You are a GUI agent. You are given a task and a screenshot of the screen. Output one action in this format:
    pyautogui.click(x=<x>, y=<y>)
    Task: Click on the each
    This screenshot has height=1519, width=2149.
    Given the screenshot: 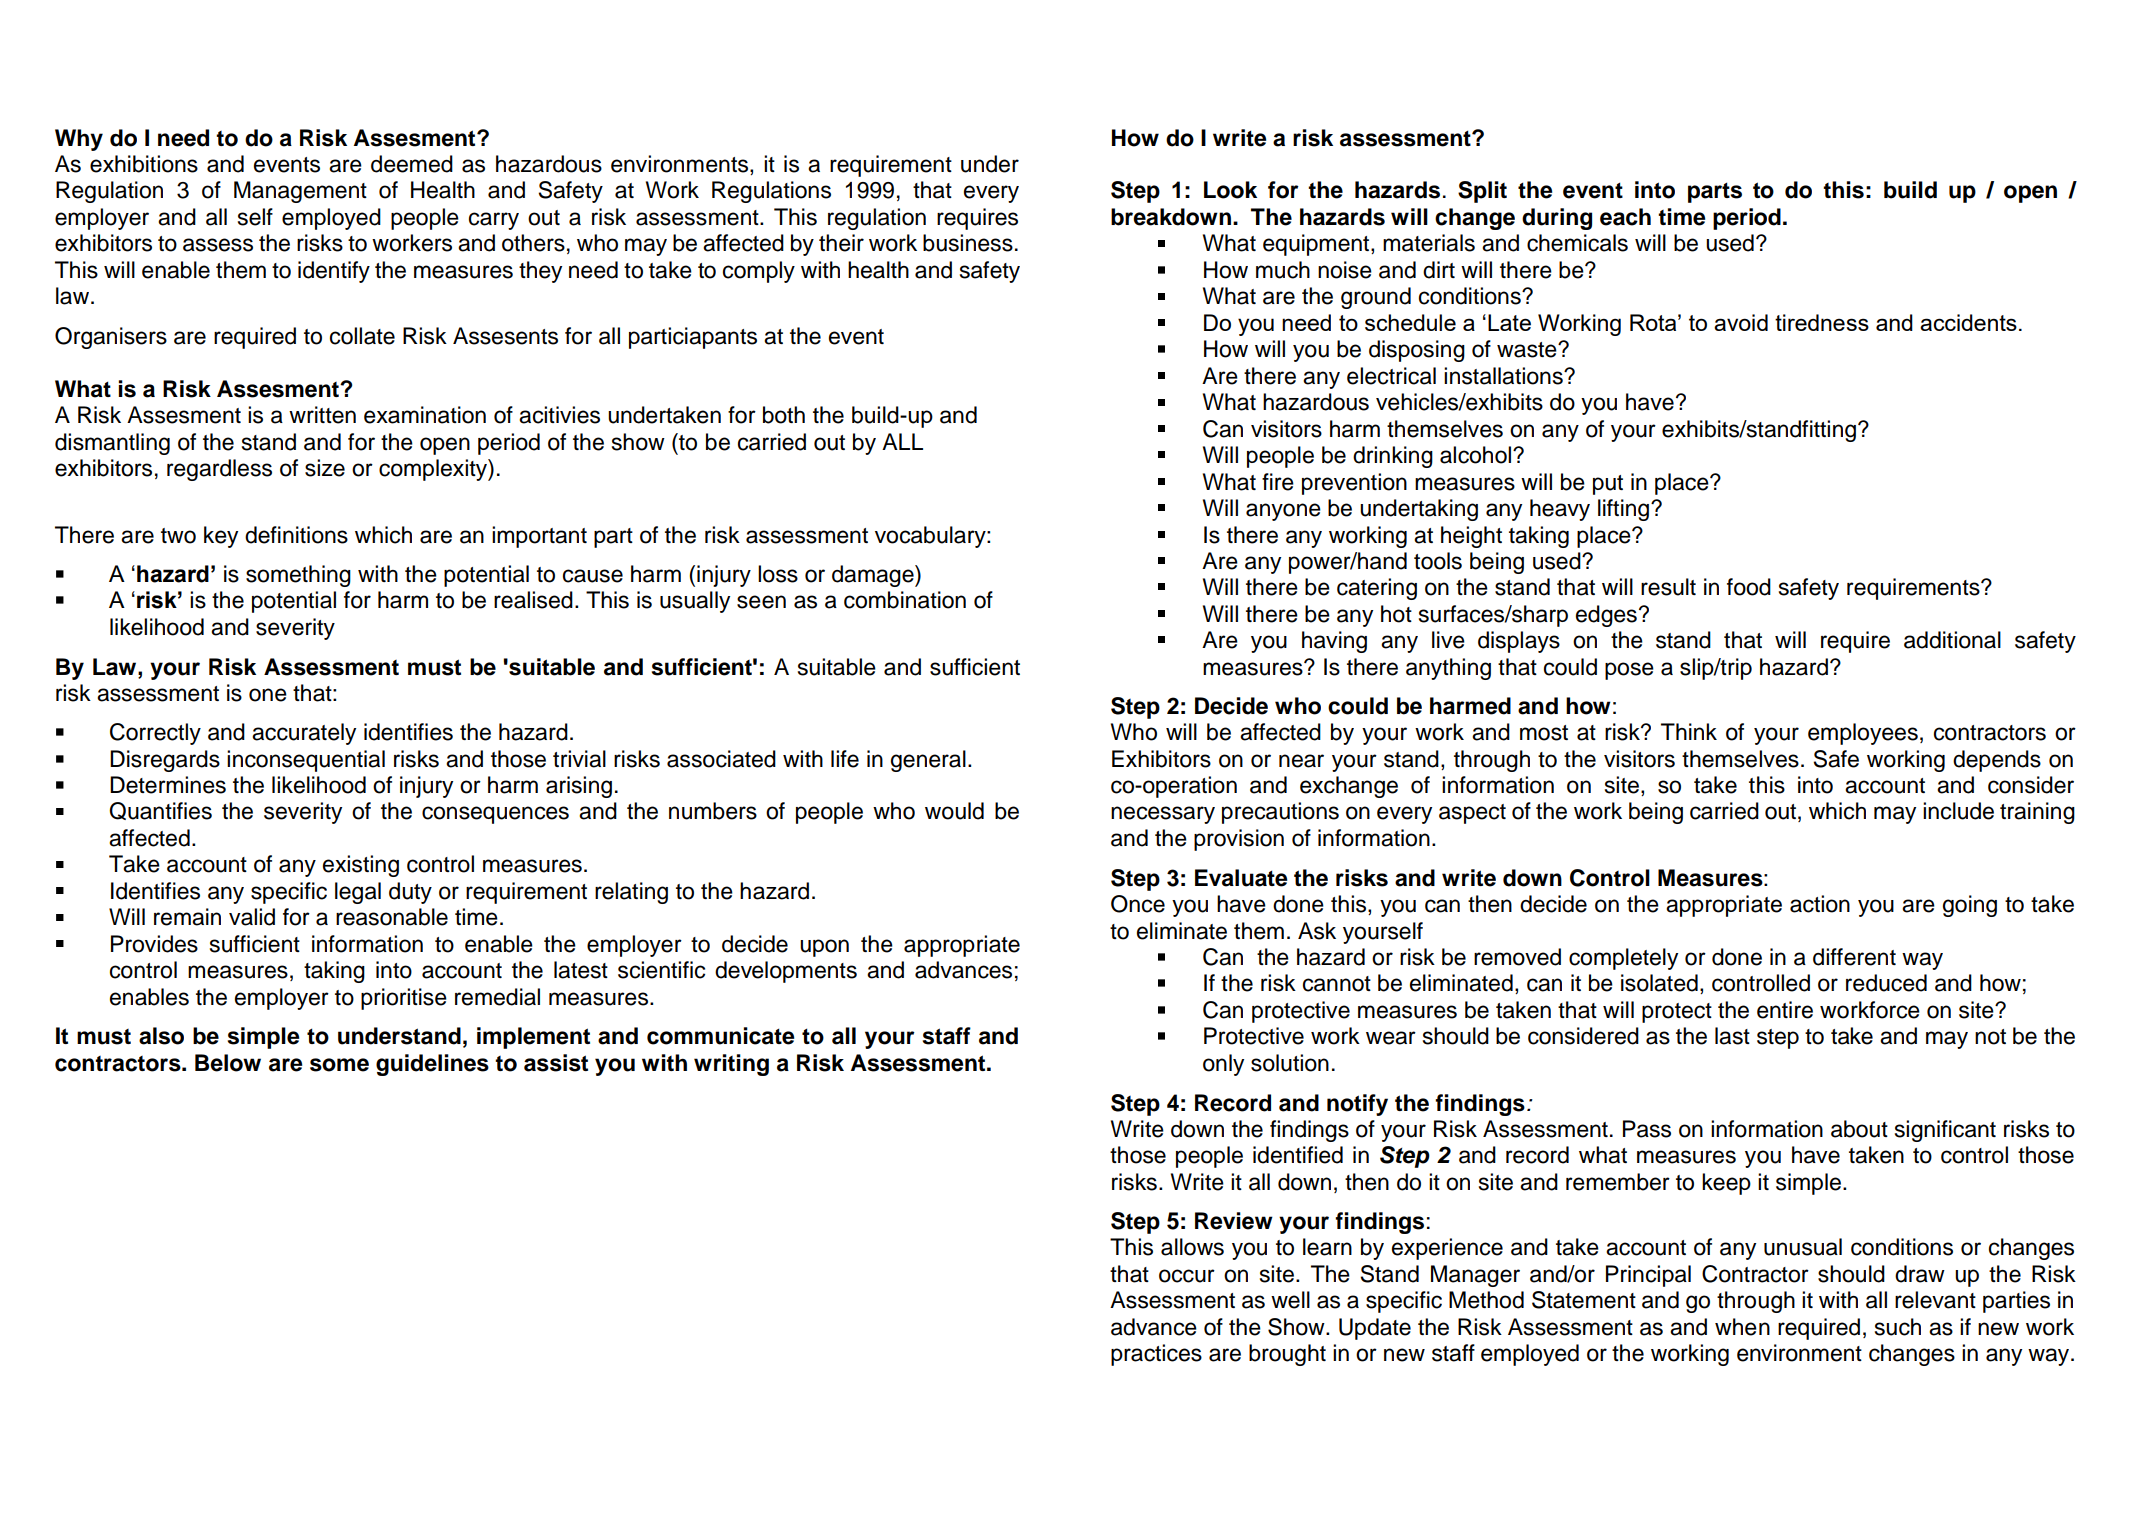 What is the action you would take?
    pyautogui.click(x=1625, y=217)
